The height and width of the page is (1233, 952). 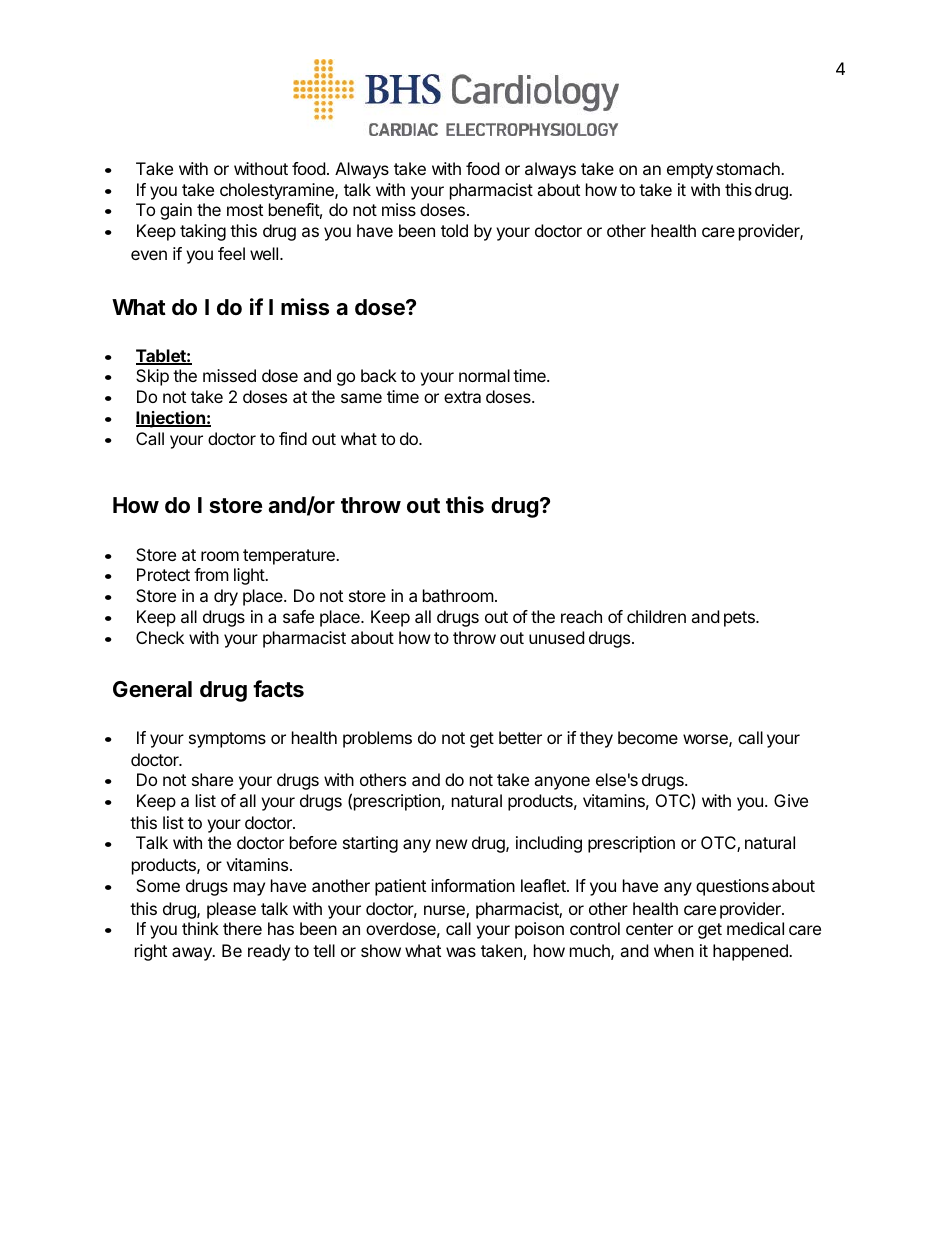 What do you see at coordinates (690, 171) in the page?
I see `empty` at bounding box center [690, 171].
